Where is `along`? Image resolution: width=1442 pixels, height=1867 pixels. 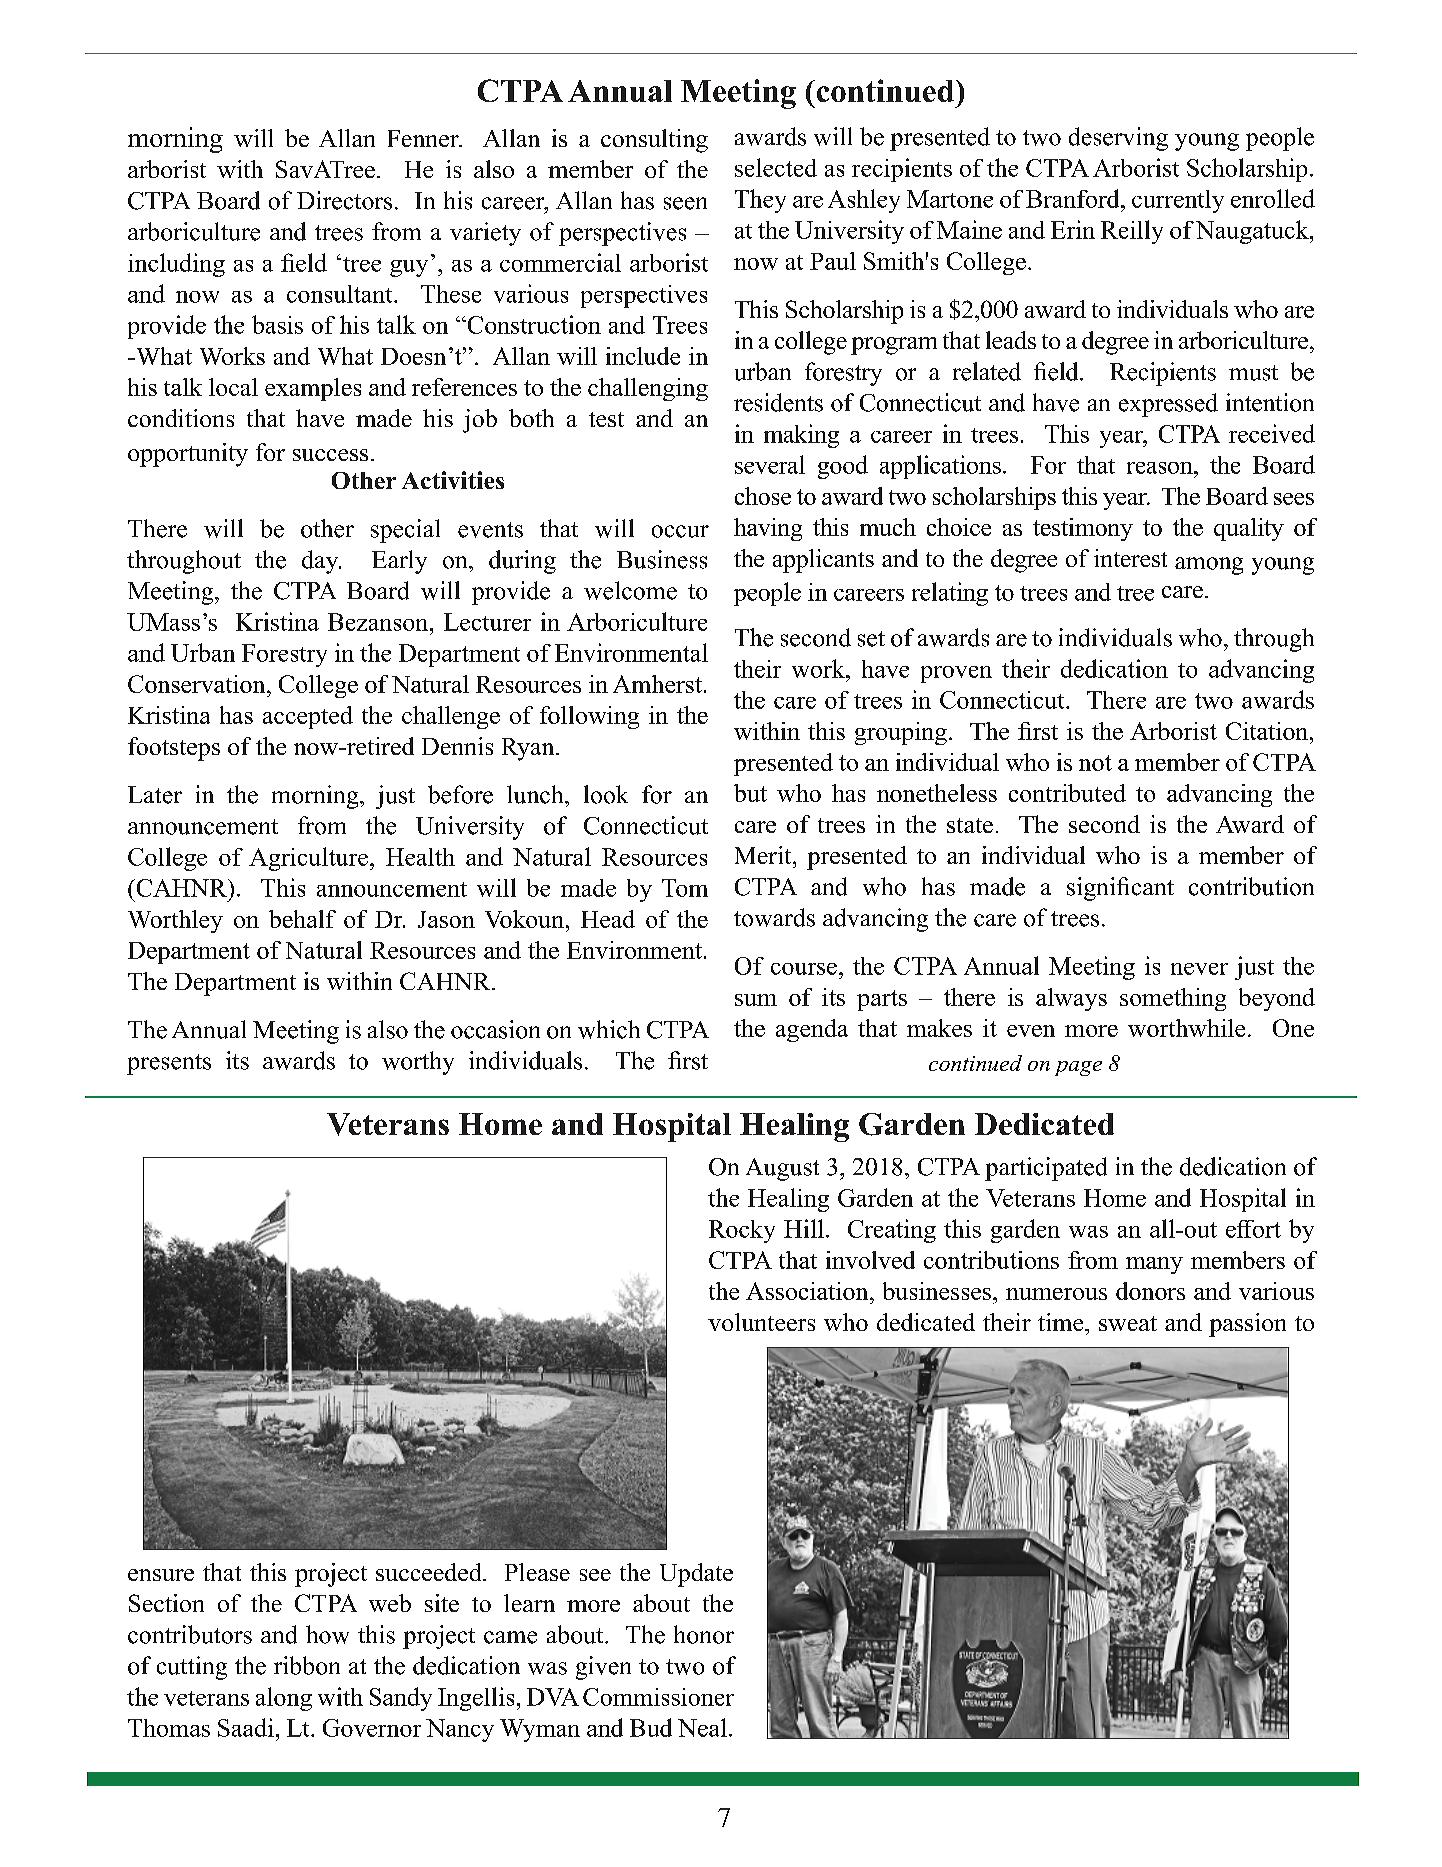 along is located at coordinates (284, 1699).
